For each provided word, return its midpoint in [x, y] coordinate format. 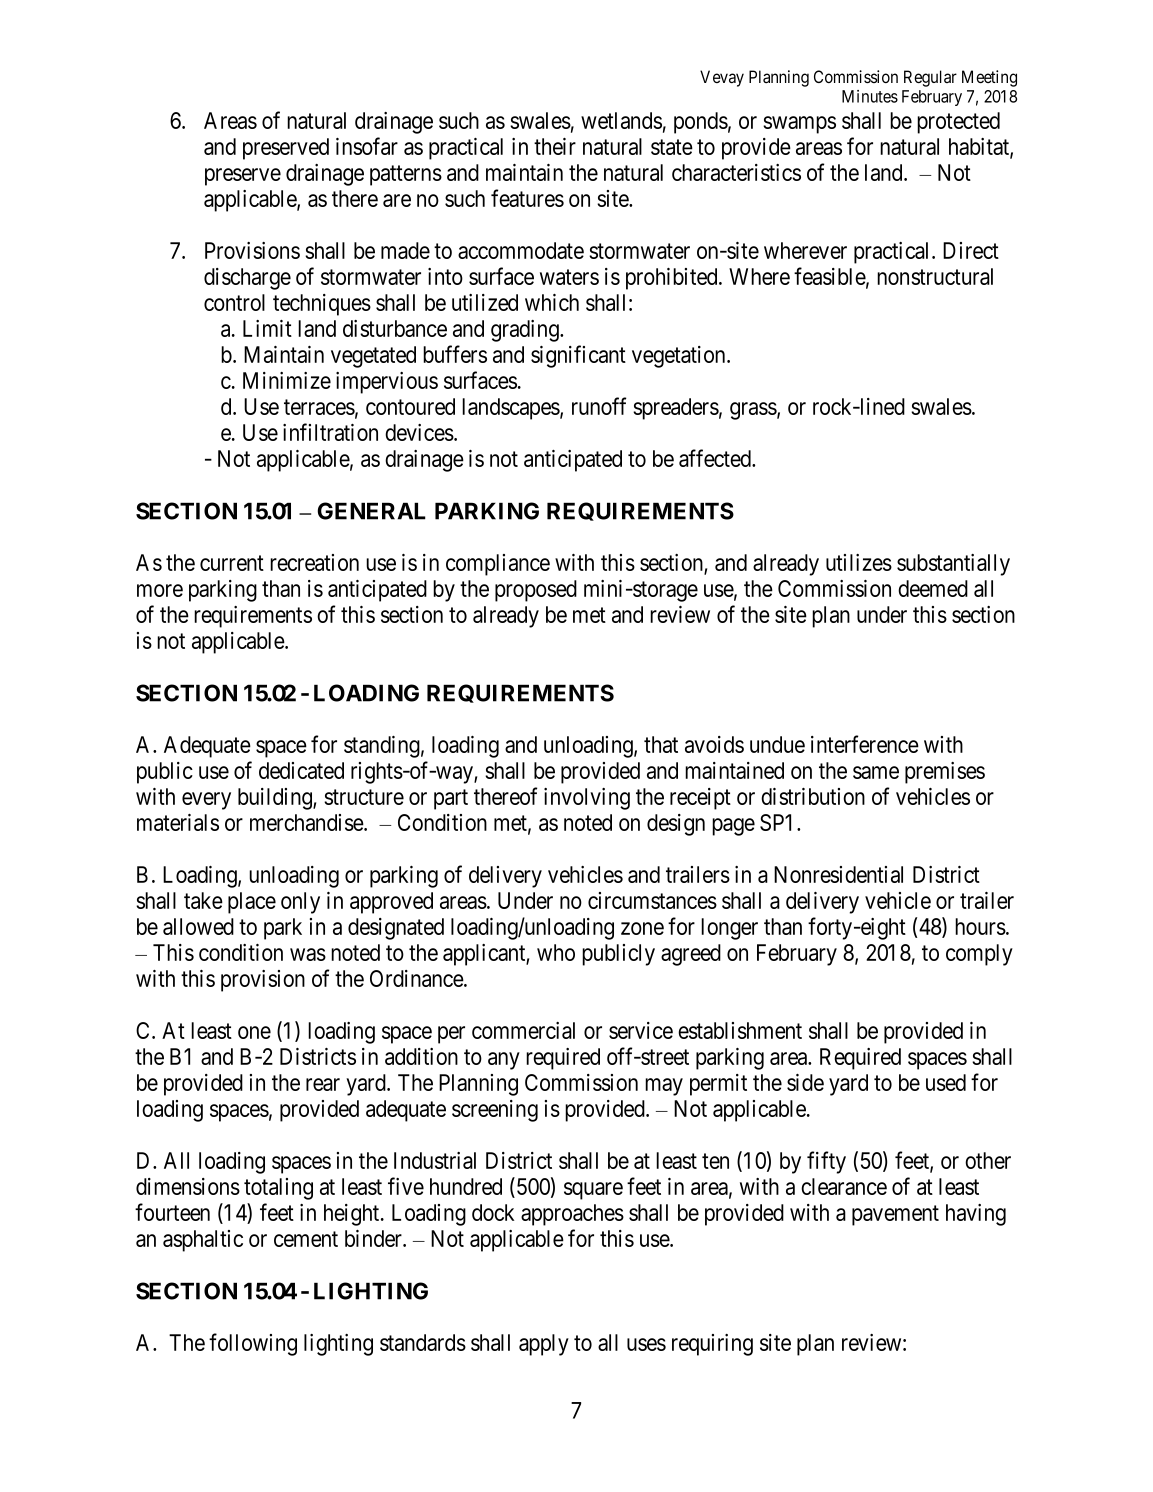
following [253, 1344]
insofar [367, 146]
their [555, 146]
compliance [498, 565]
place [252, 903]
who [556, 952]
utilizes [859, 562]
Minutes [870, 96]
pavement [895, 1215]
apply [544, 1345]
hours [980, 926]
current [232, 563]
